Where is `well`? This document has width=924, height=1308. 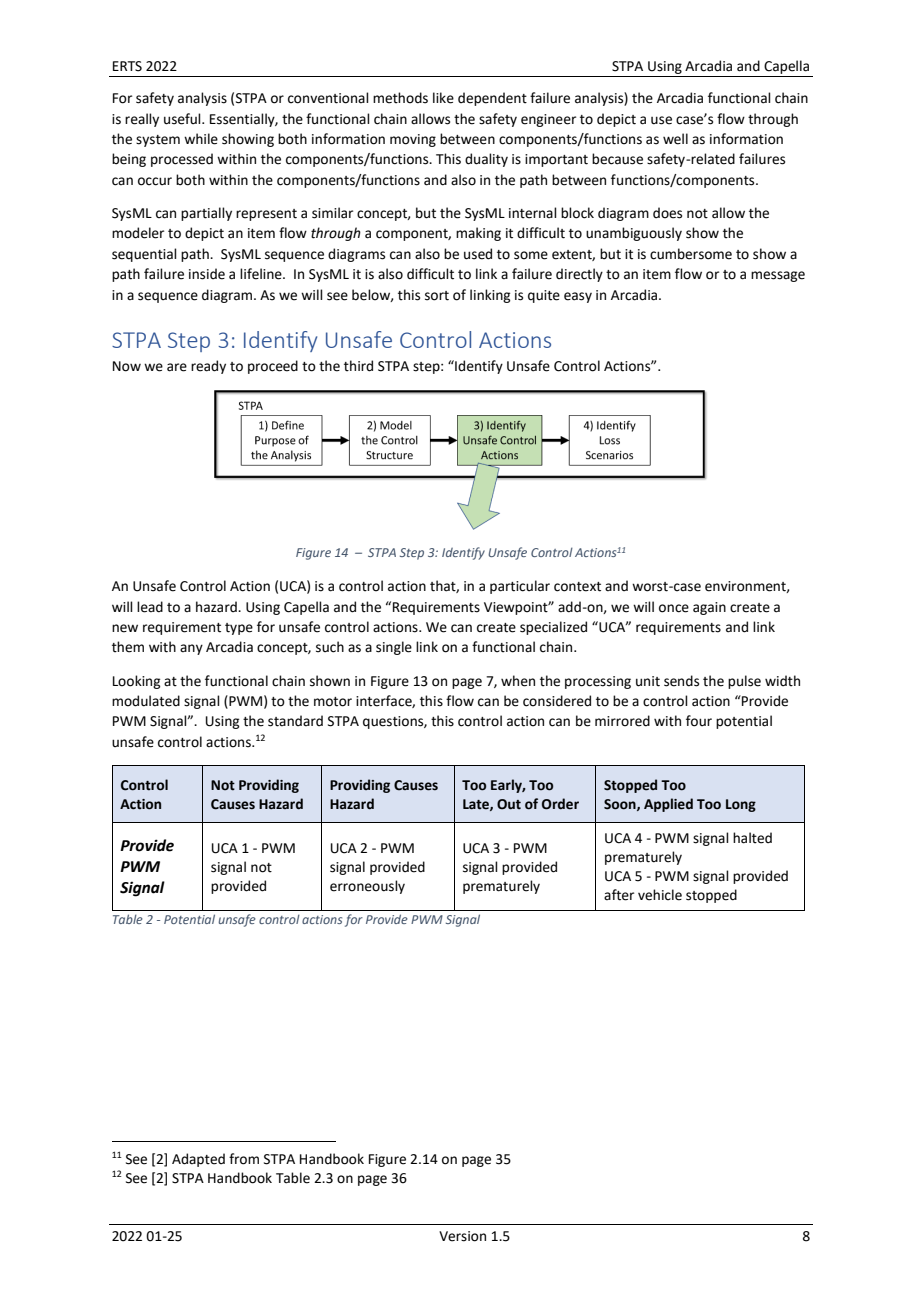
well is located at coordinates (675, 139).
